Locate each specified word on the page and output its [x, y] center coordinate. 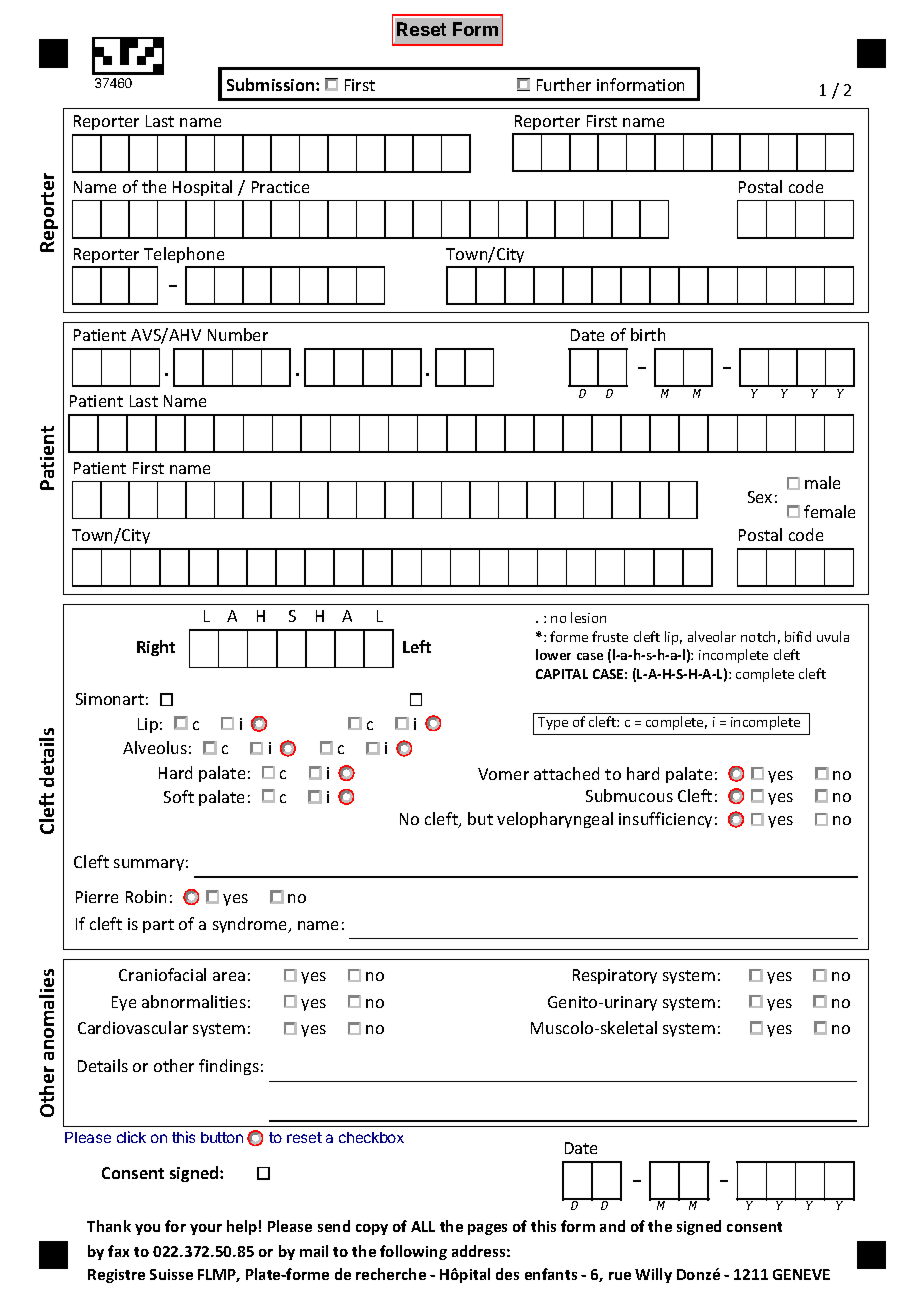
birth [648, 334]
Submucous [629, 795]
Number [238, 334]
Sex [760, 497]
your [206, 1229]
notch [758, 636]
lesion [588, 617]
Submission [272, 84]
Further [564, 84]
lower [553, 654]
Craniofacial [162, 974]
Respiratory [615, 976]
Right [156, 648]
